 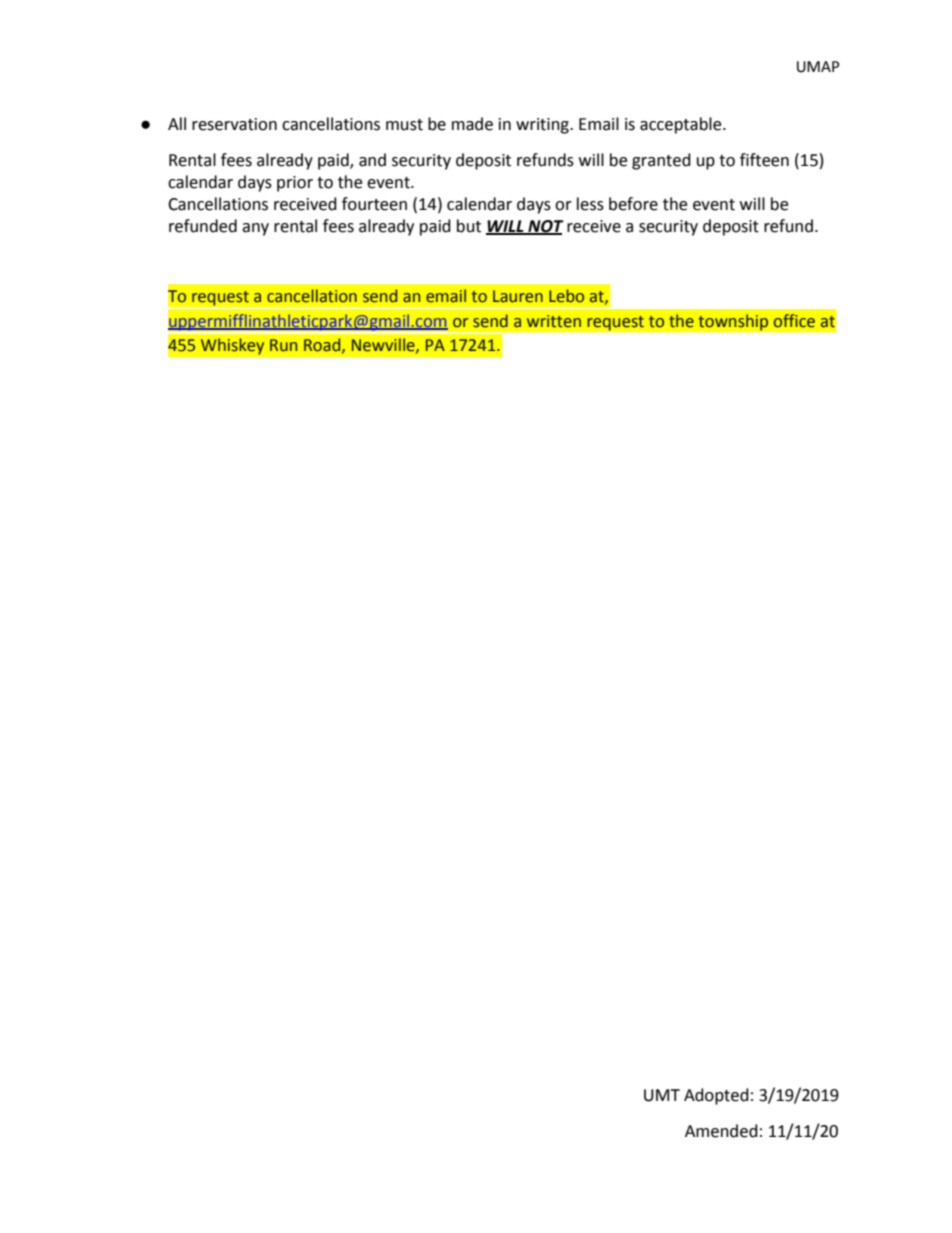 I want to click on but, so click(x=469, y=226).
